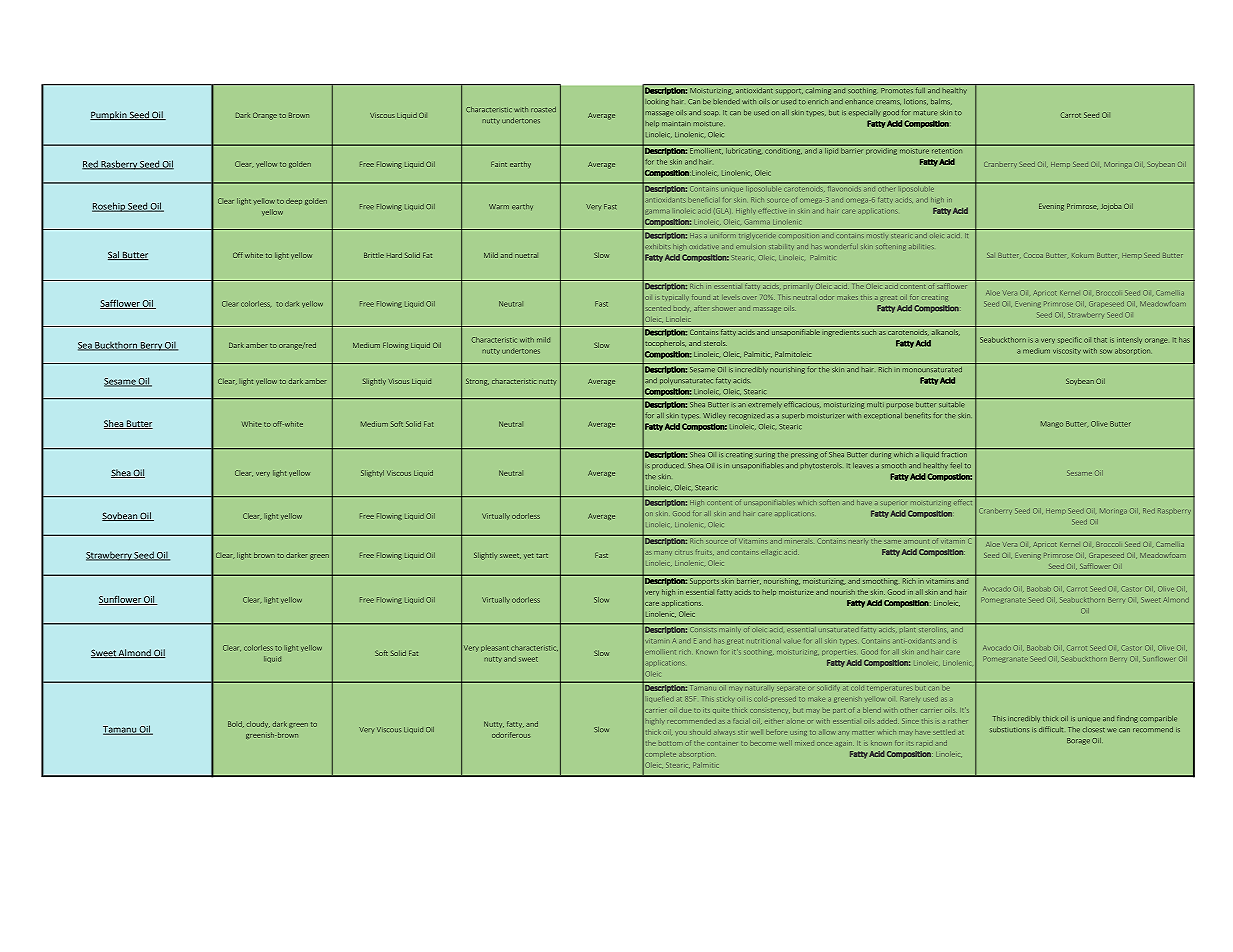 The image size is (1233, 952). Describe the element at coordinates (952, 404) in the screenshot. I see `suitable` at that location.
